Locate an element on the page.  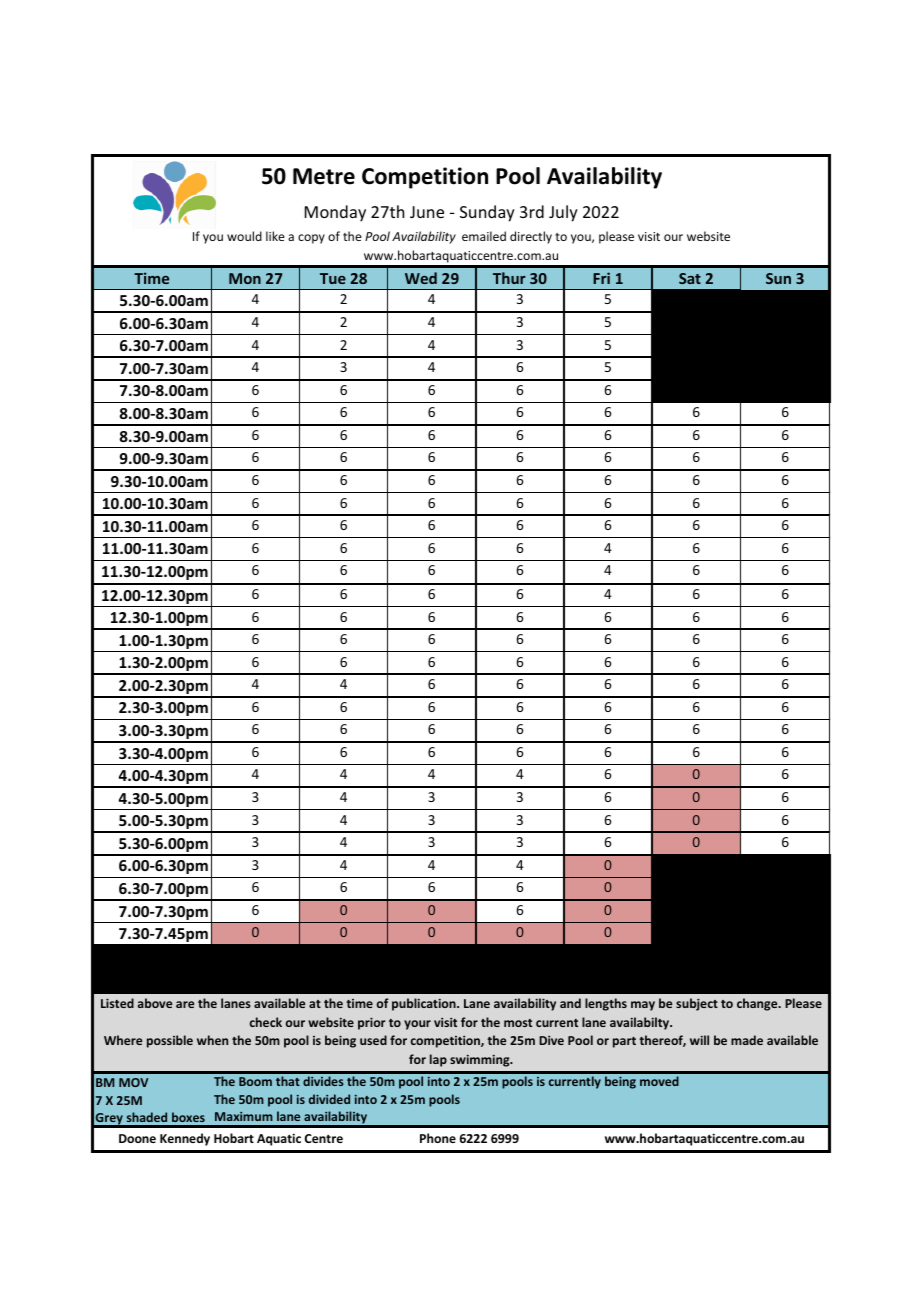
Phone is located at coordinates (438, 1138).
